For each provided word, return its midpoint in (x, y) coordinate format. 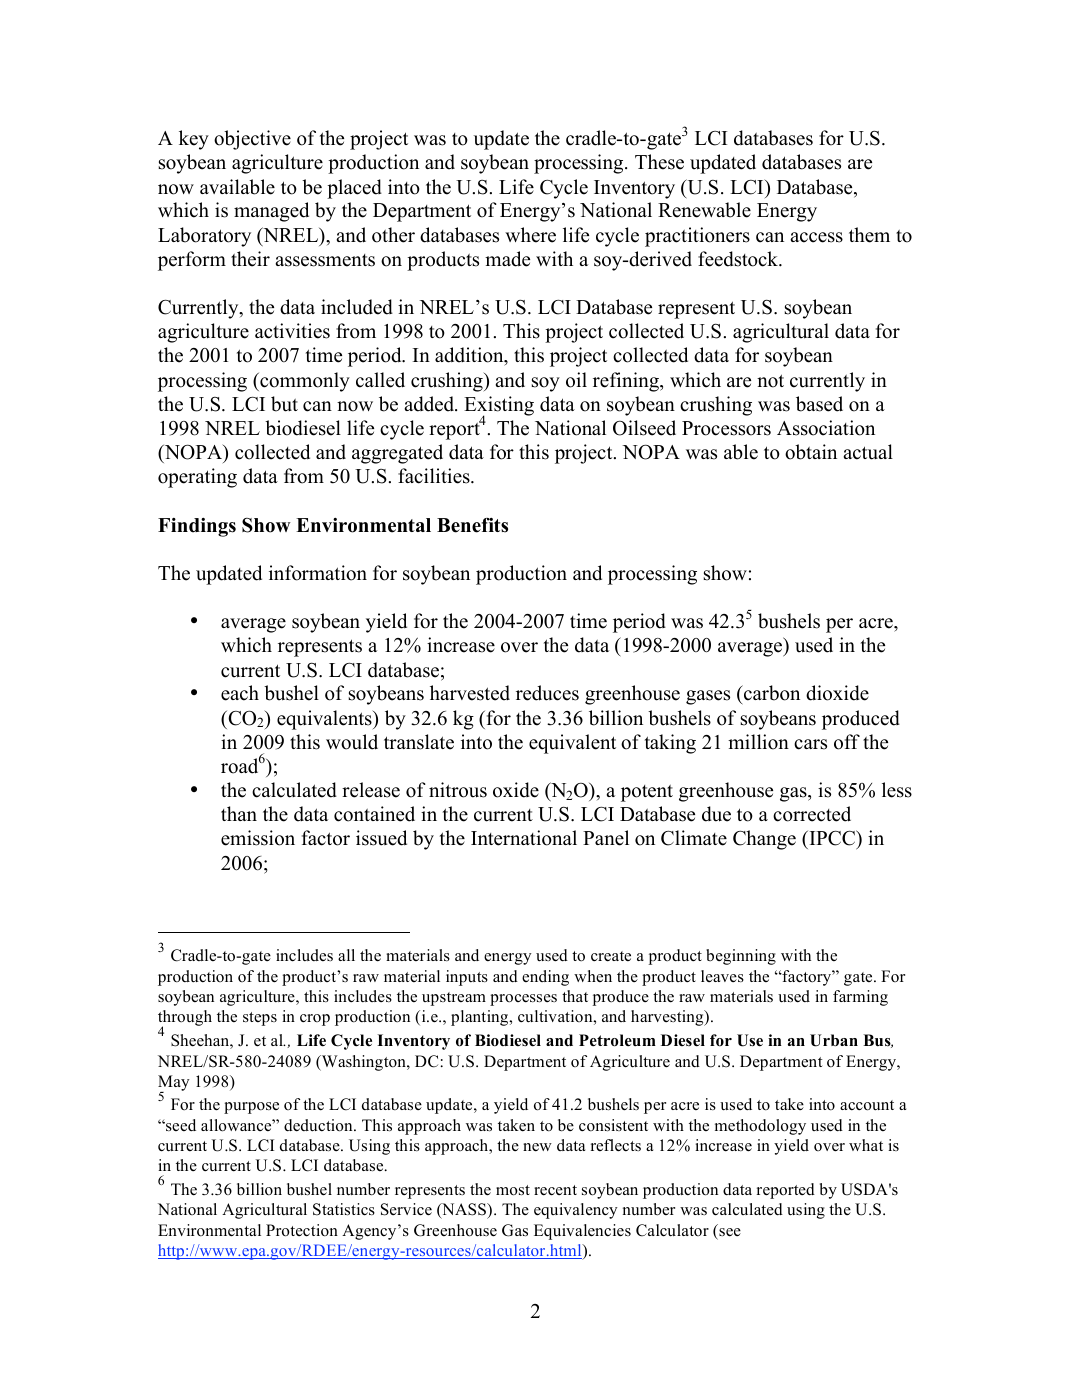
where (530, 235)
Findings (197, 527)
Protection (302, 1230)
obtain (811, 452)
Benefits (472, 525)
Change (764, 840)
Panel (606, 838)
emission (258, 838)
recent (555, 1190)
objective (252, 140)
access (816, 237)
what (866, 1145)
